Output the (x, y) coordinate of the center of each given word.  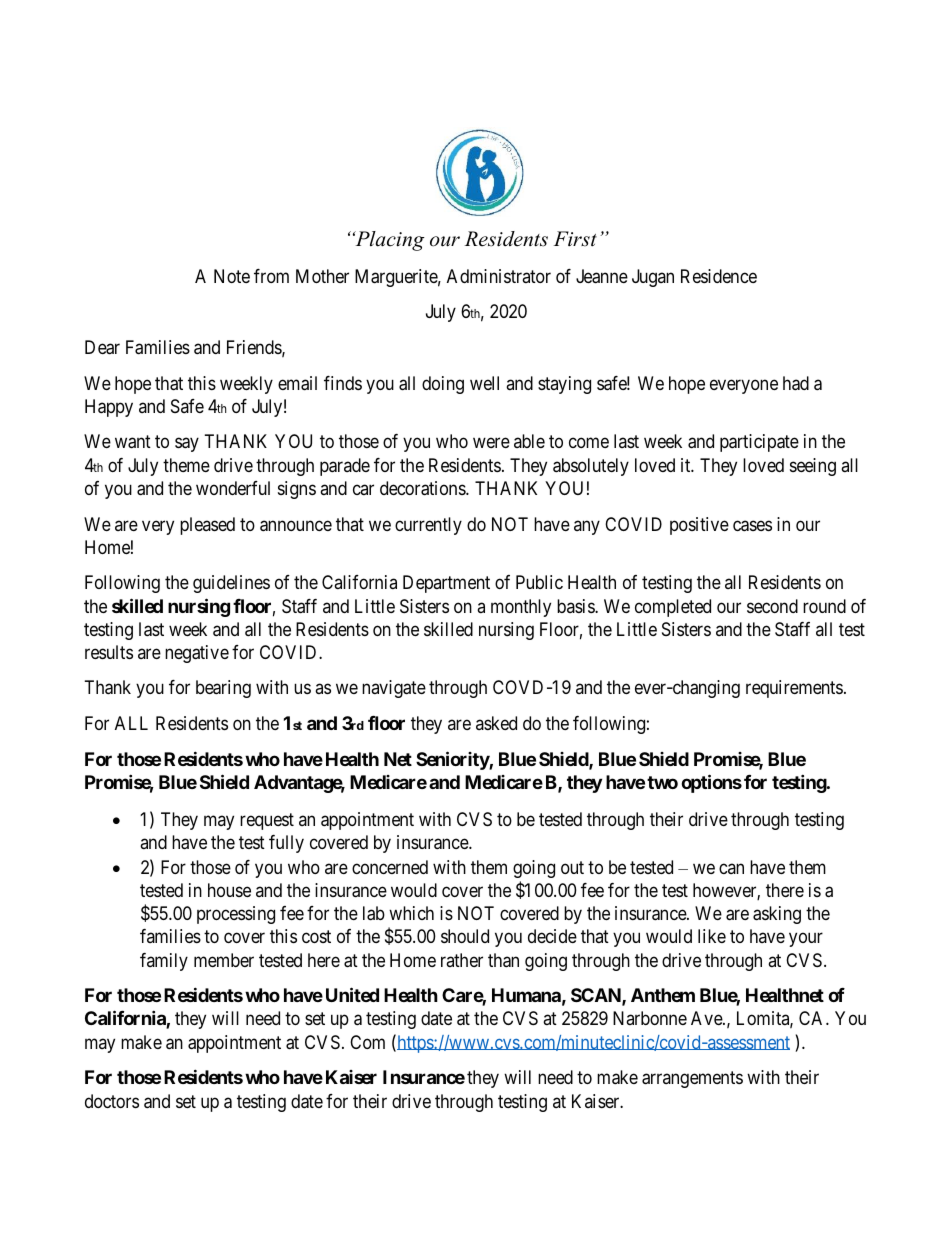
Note (232, 276)
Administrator (499, 276)
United (352, 994)
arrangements (692, 1079)
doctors (112, 1101)
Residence (719, 276)
